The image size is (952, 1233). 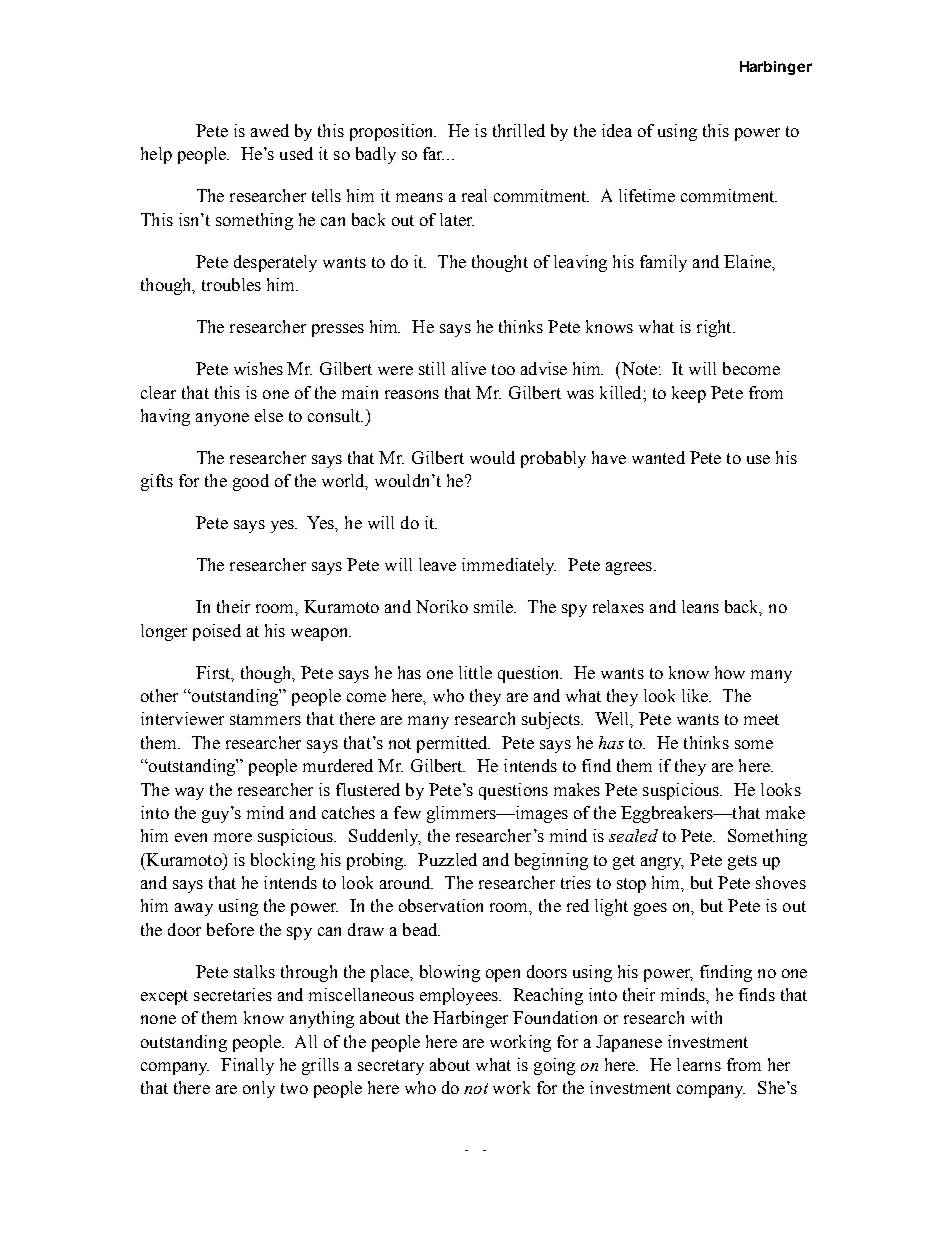 What do you see at coordinates (270, 130) in the screenshot?
I see `awed` at bounding box center [270, 130].
